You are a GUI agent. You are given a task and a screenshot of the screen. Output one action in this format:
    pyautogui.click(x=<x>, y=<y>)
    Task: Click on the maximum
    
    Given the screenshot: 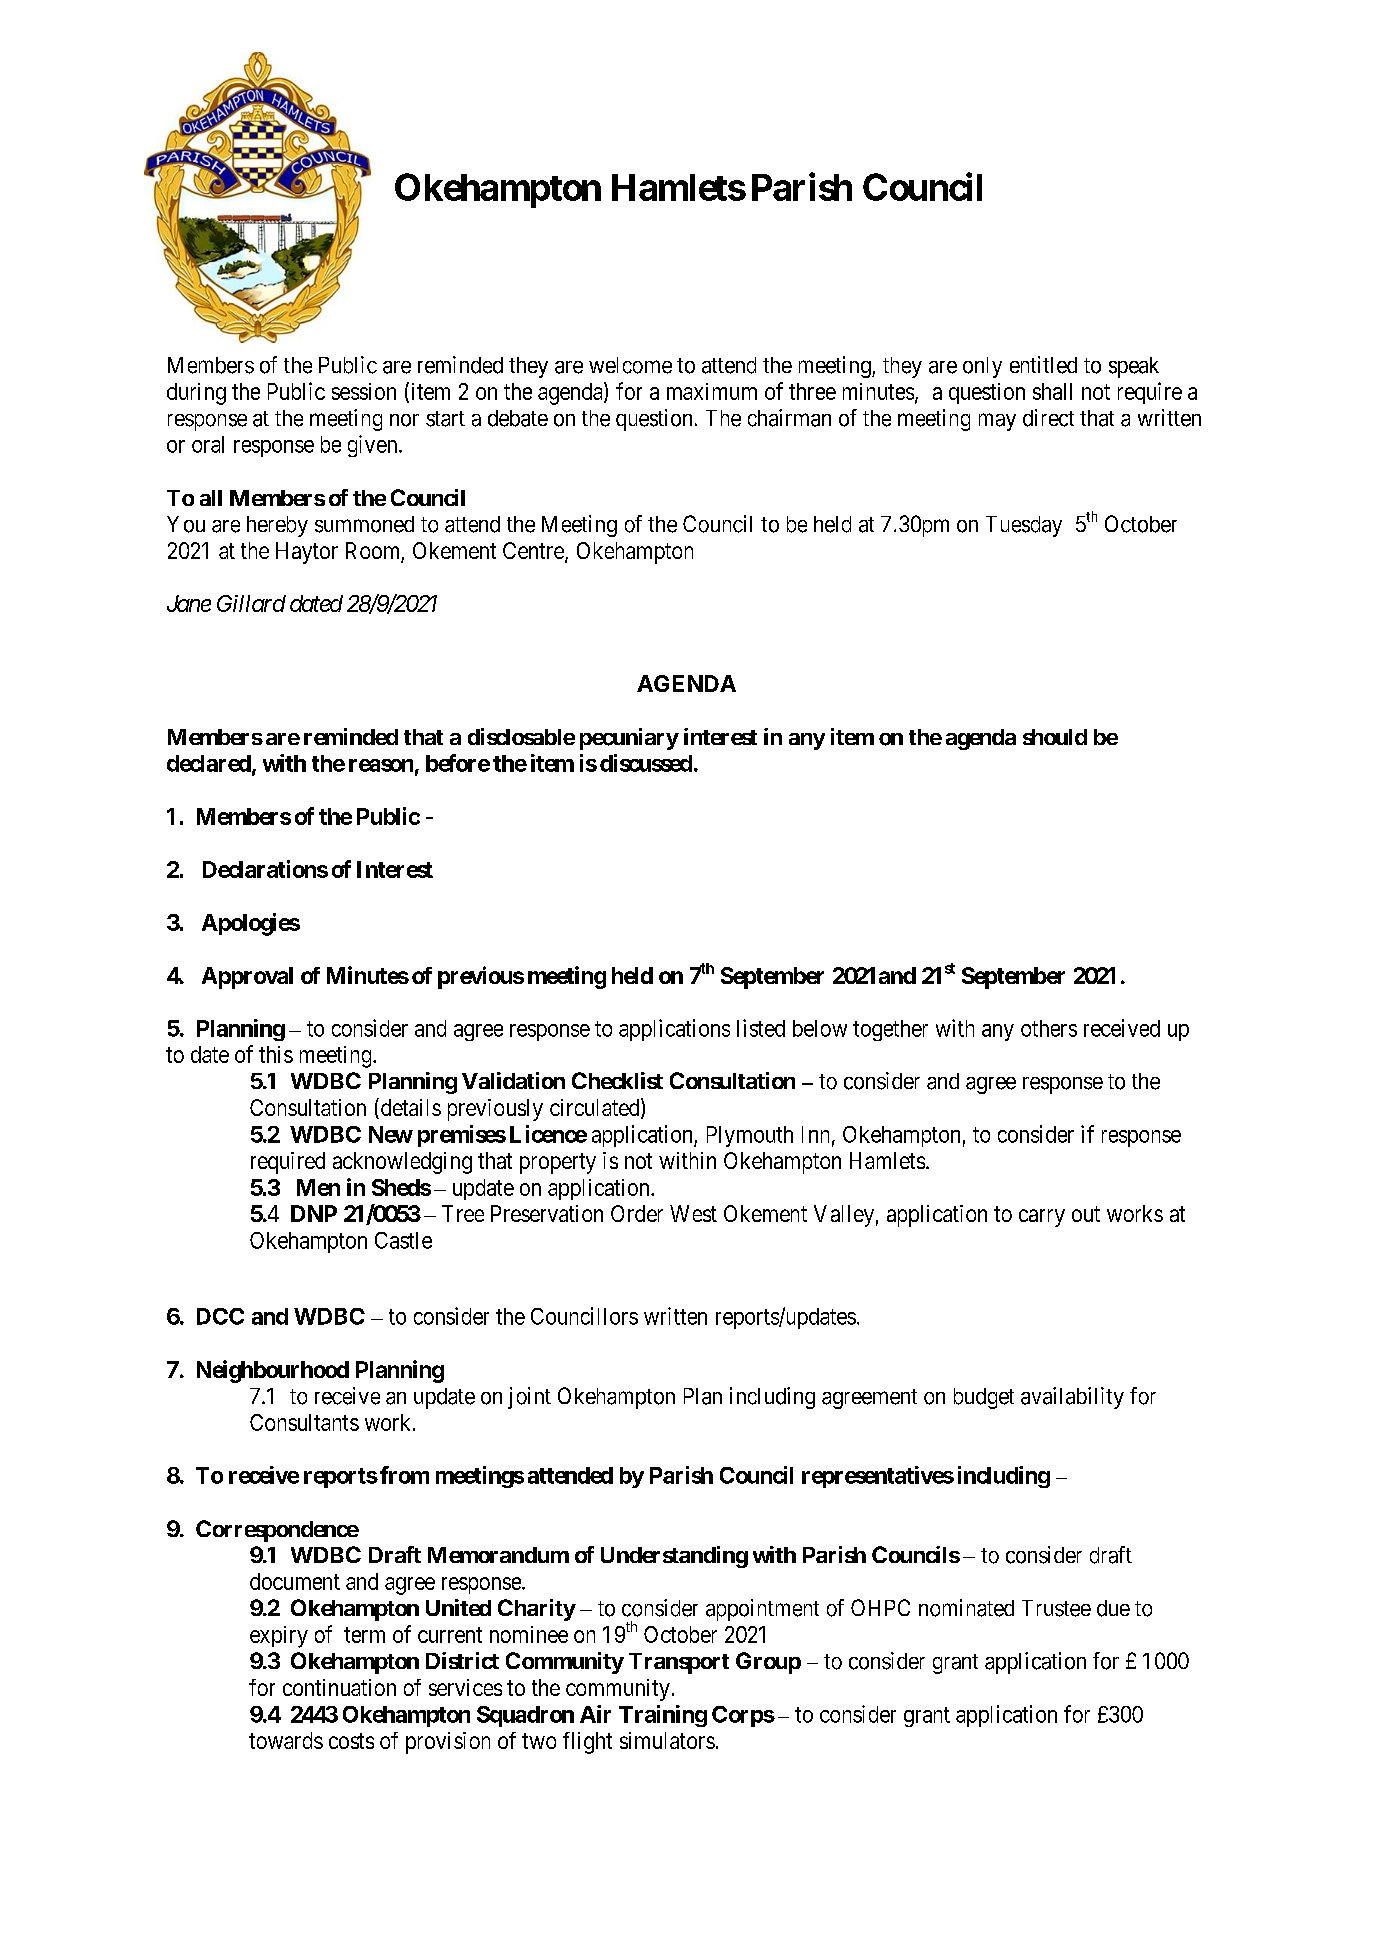 What is the action you would take?
    pyautogui.click(x=712, y=391)
